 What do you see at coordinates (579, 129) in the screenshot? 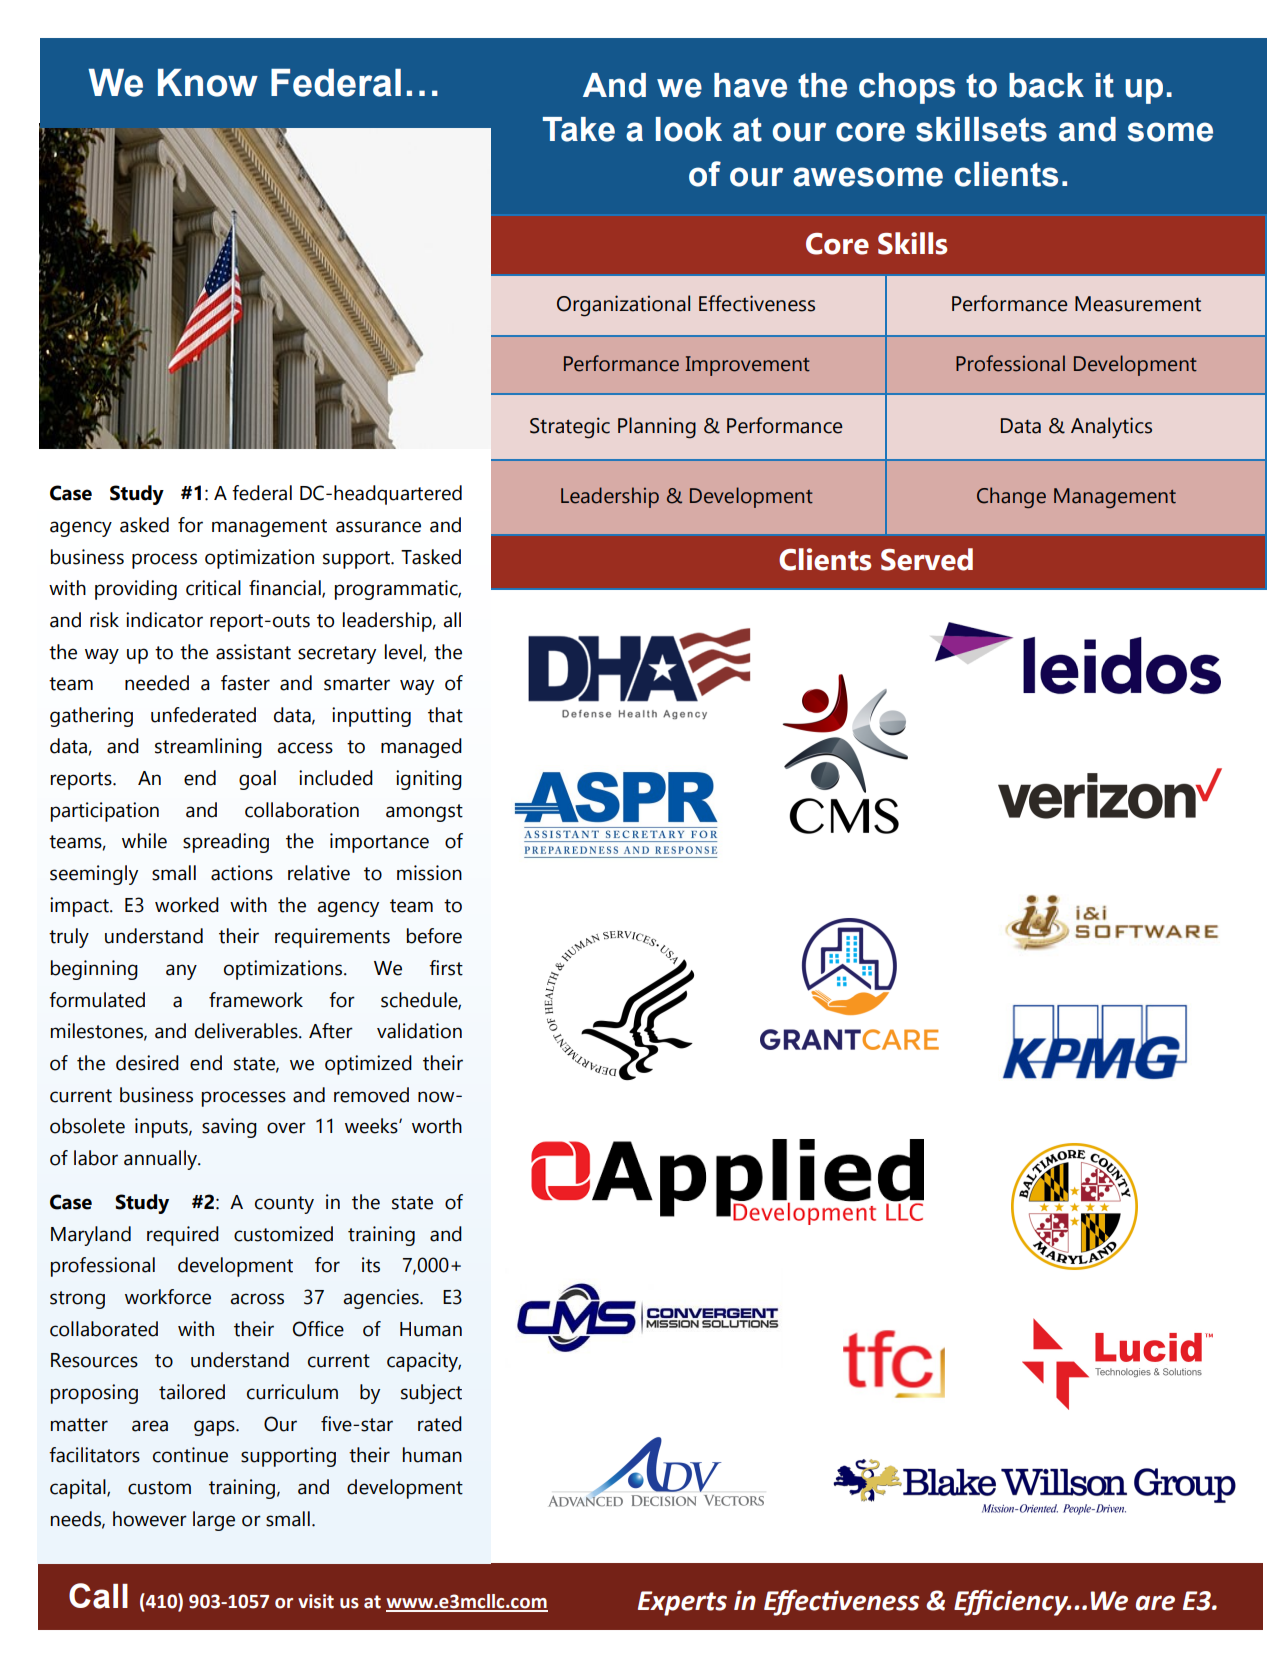
I see `Take` at bounding box center [579, 129].
